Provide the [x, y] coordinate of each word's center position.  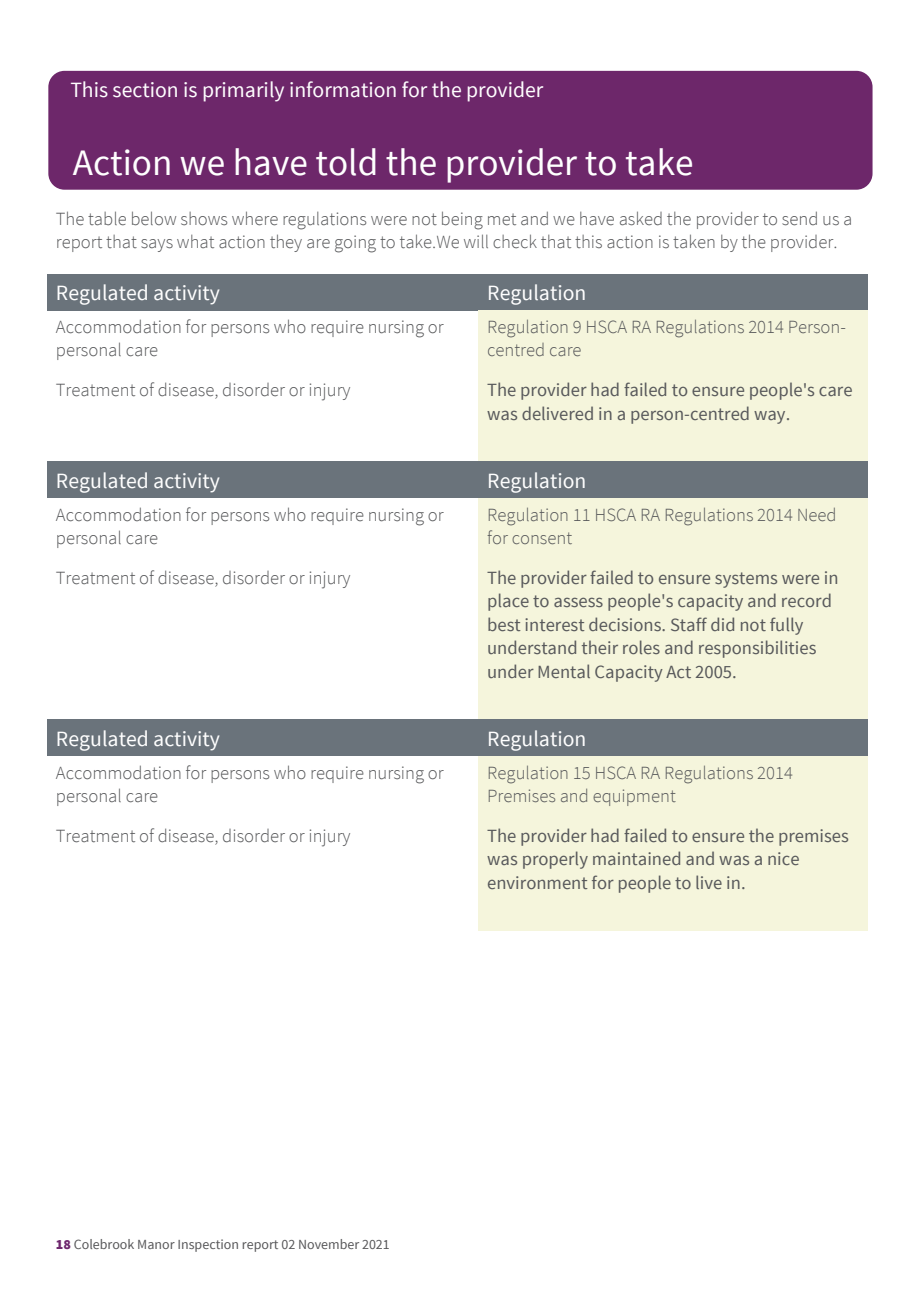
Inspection [208, 1245]
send [799, 219]
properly [555, 860]
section [145, 90]
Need [816, 514]
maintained [636, 858]
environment [537, 882]
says [157, 245]
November [329, 1244]
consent [542, 538]
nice [783, 858]
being [462, 220]
